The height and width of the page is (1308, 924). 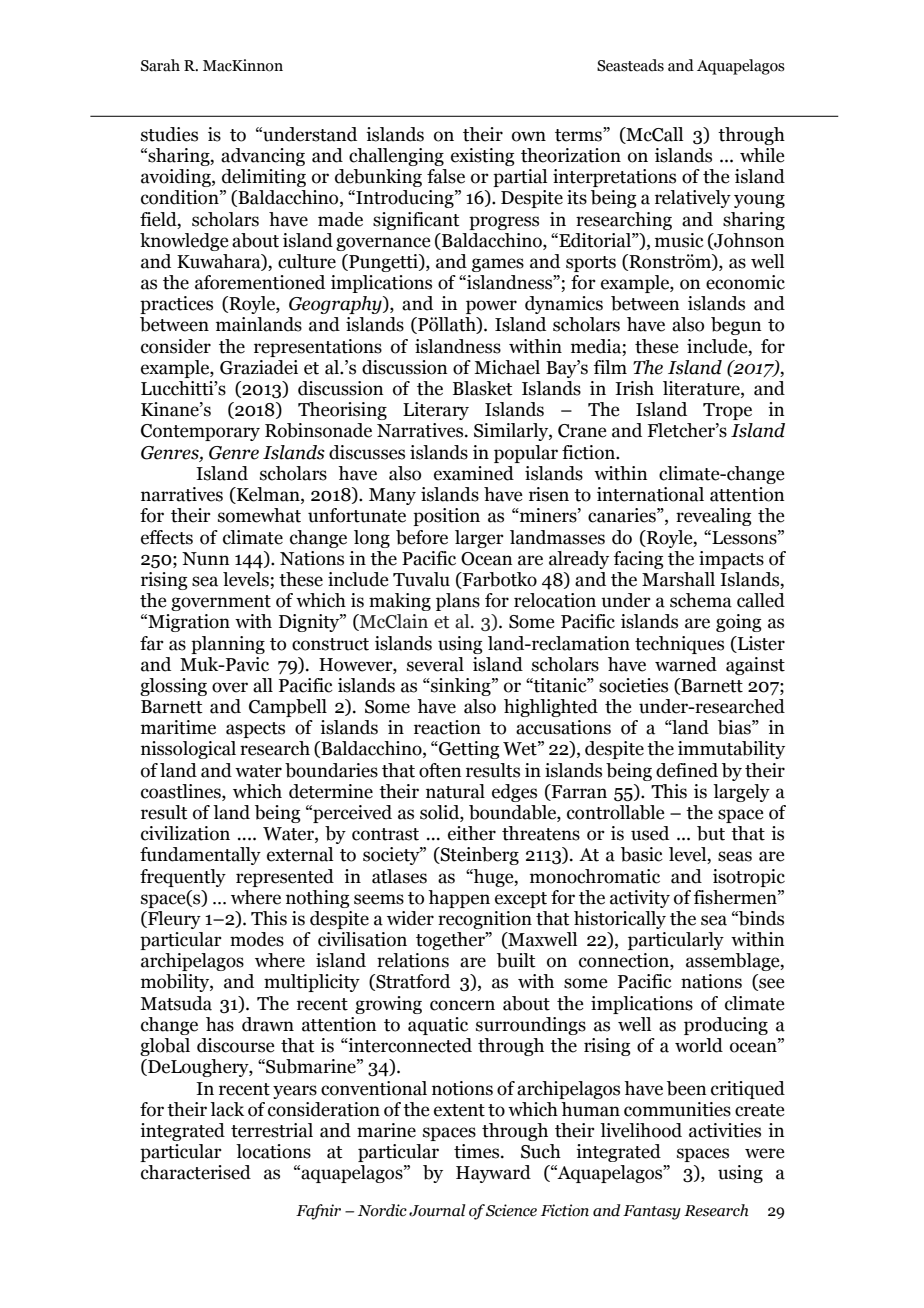 What do you see at coordinates (185, 833) in the page?
I see `civilization` at bounding box center [185, 833].
